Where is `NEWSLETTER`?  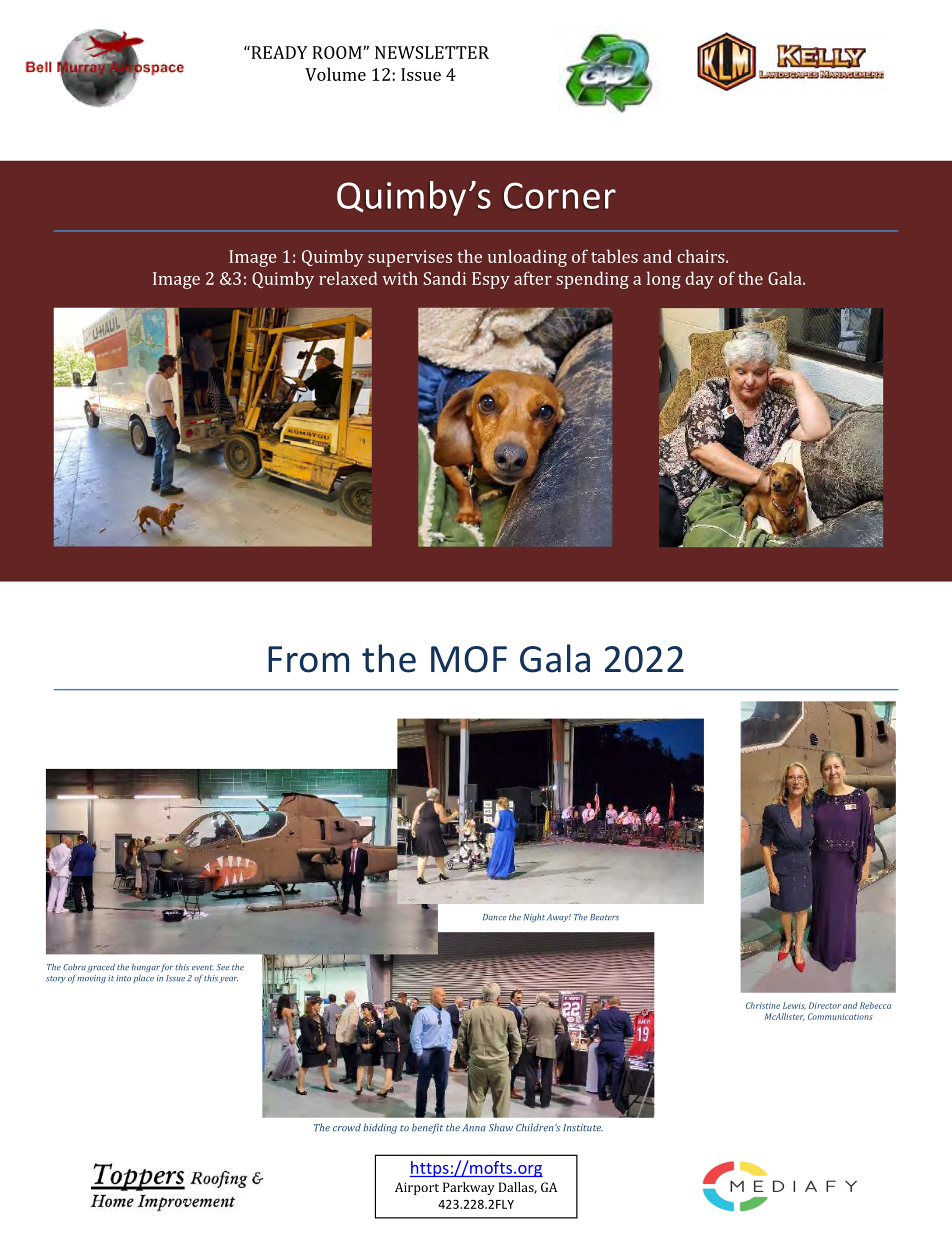
NEWSLETTER is located at coordinates (432, 52).
